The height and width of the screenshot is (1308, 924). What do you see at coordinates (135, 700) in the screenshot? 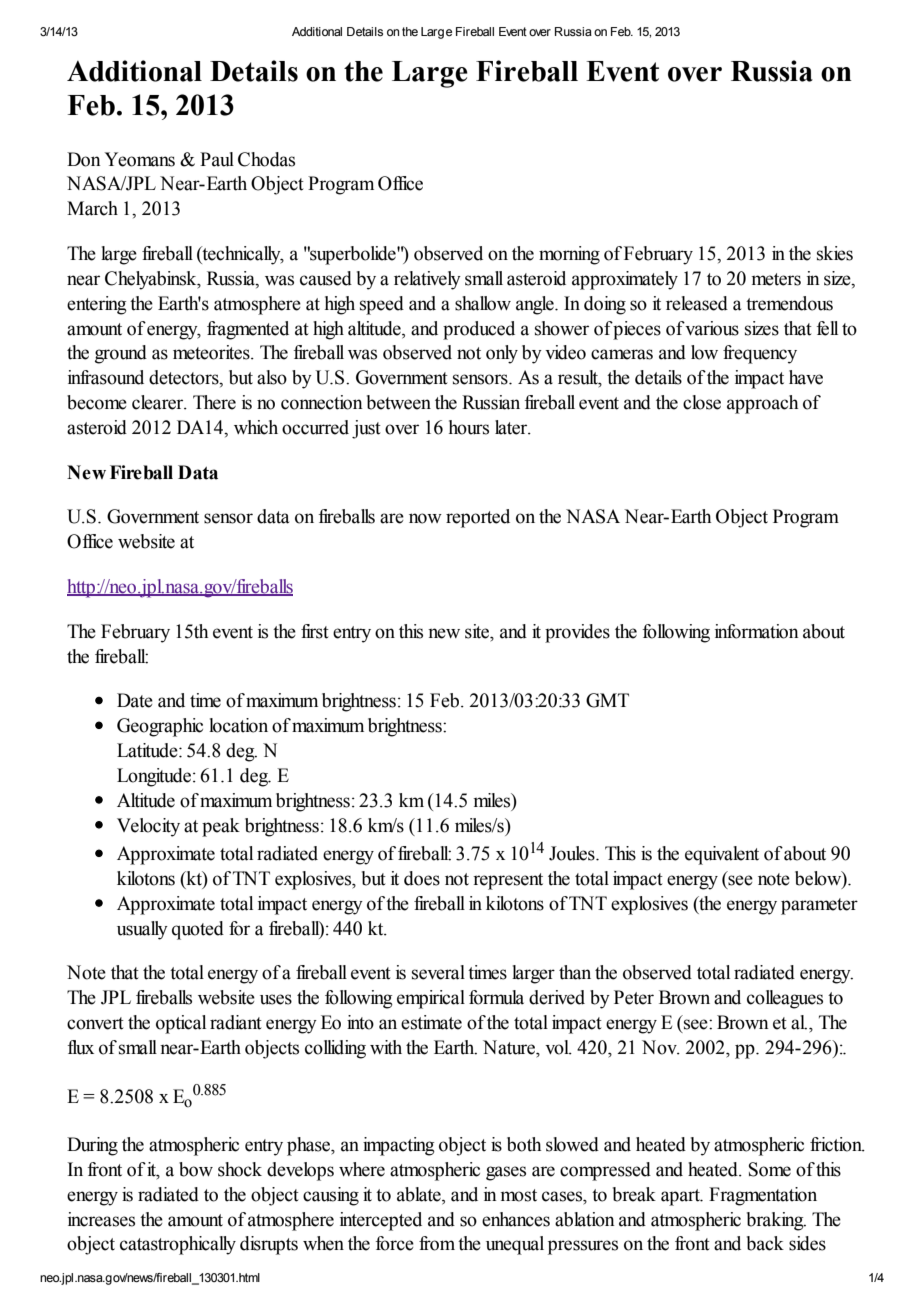
I see `Date` at bounding box center [135, 700].
